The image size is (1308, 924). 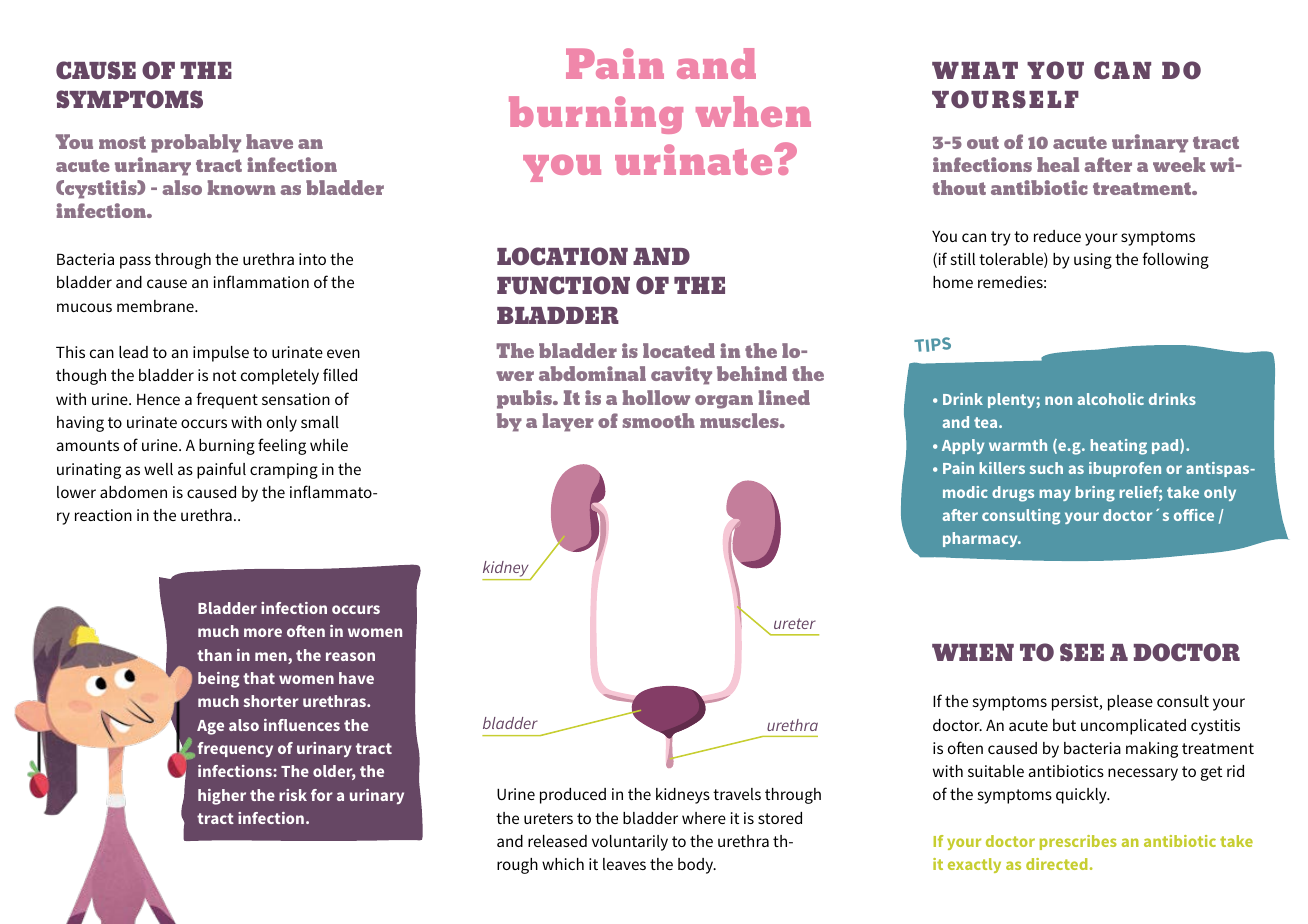 What do you see at coordinates (196, 143) in the screenshot?
I see `probably` at bounding box center [196, 143].
